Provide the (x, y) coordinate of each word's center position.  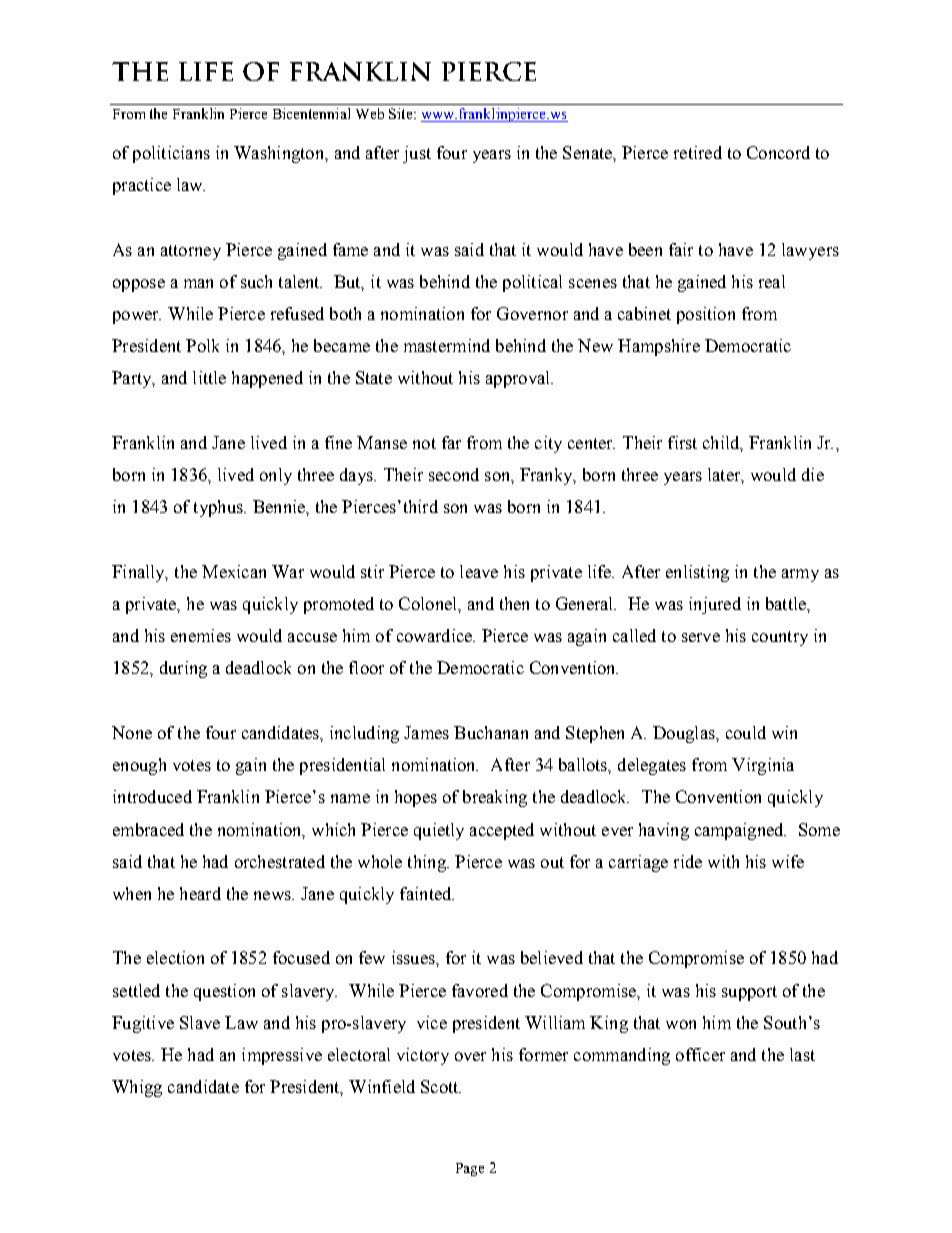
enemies (201, 635)
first (682, 442)
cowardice (435, 635)
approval (519, 379)
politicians (171, 154)
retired (698, 152)
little (209, 377)
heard (200, 893)
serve (701, 637)
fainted (427, 893)
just (417, 154)
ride (688, 861)
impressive (282, 1056)
